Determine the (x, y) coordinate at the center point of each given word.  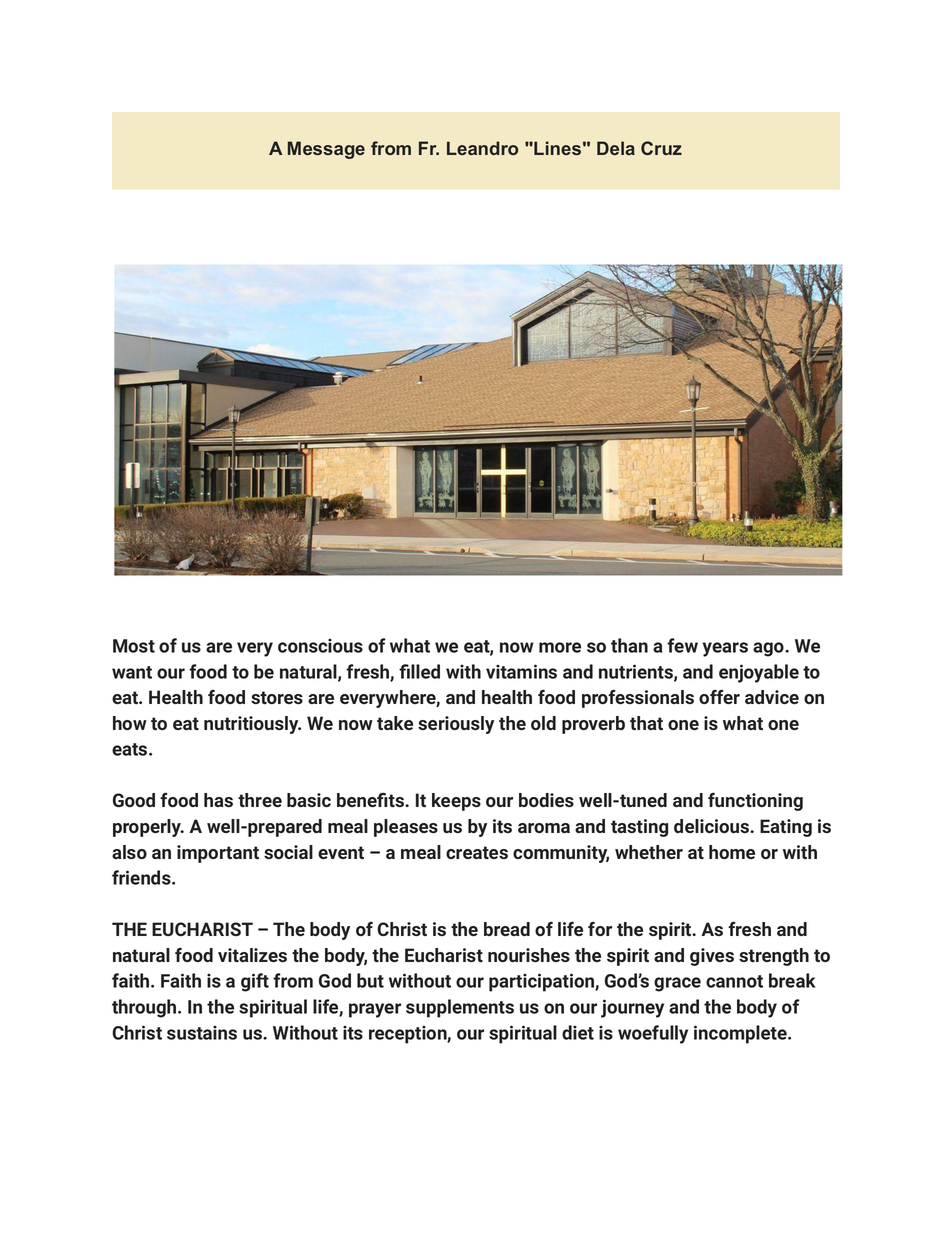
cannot (734, 981)
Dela (616, 148)
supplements (460, 1008)
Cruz (661, 148)
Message (326, 150)
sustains (202, 1033)
